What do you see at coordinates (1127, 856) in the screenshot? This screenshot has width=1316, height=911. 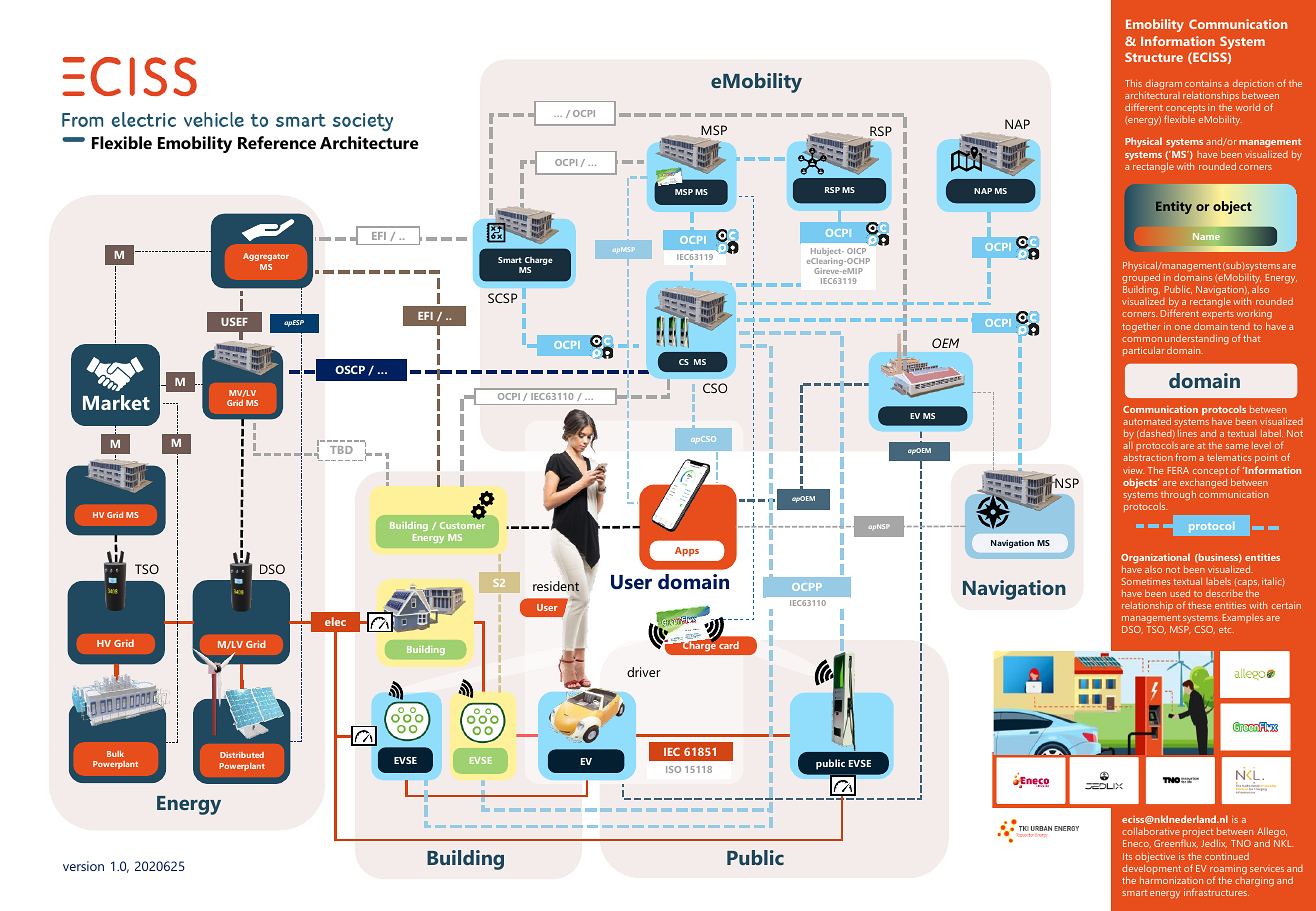 I see `Its` at bounding box center [1127, 856].
